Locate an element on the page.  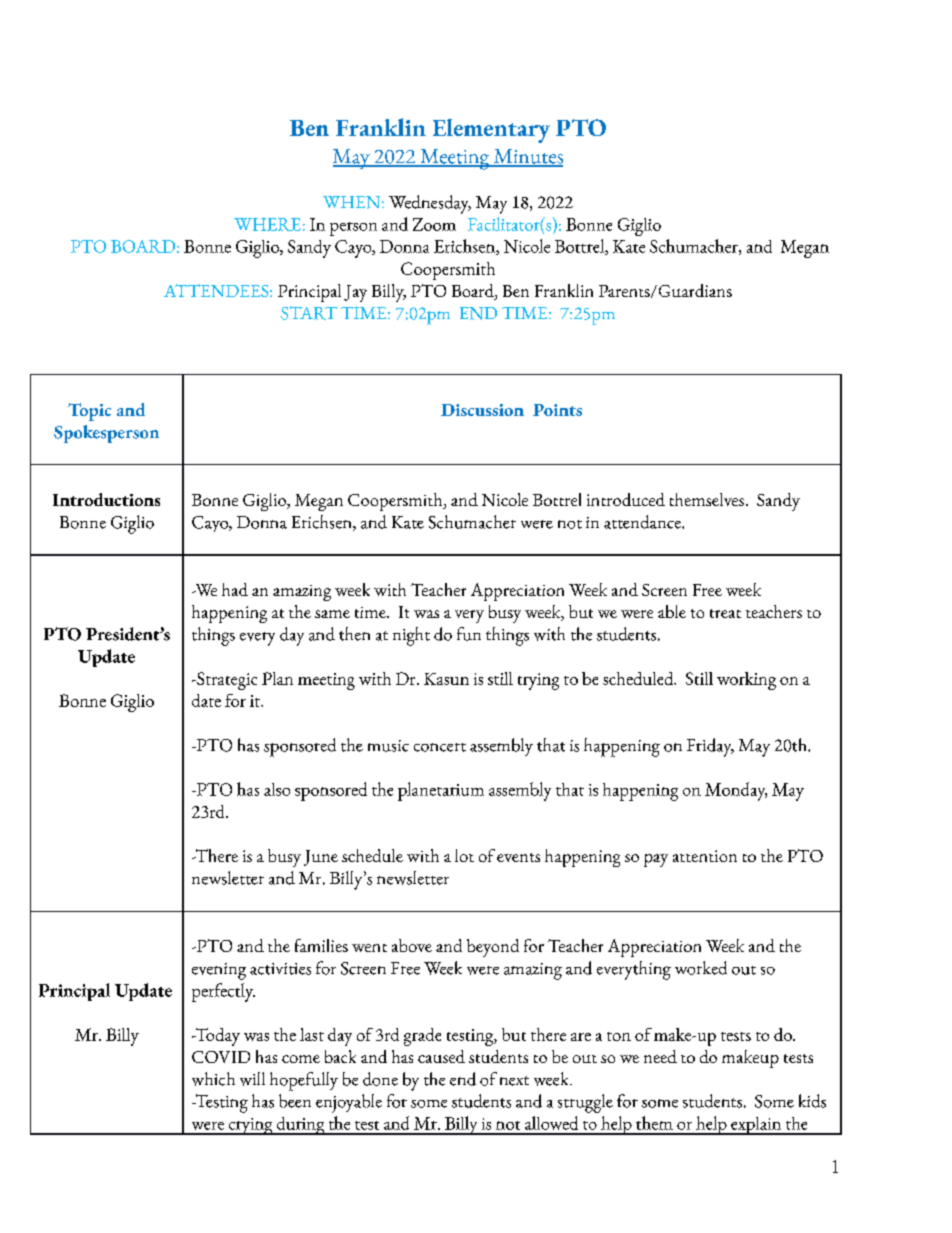
fun is located at coordinates (469, 634).
